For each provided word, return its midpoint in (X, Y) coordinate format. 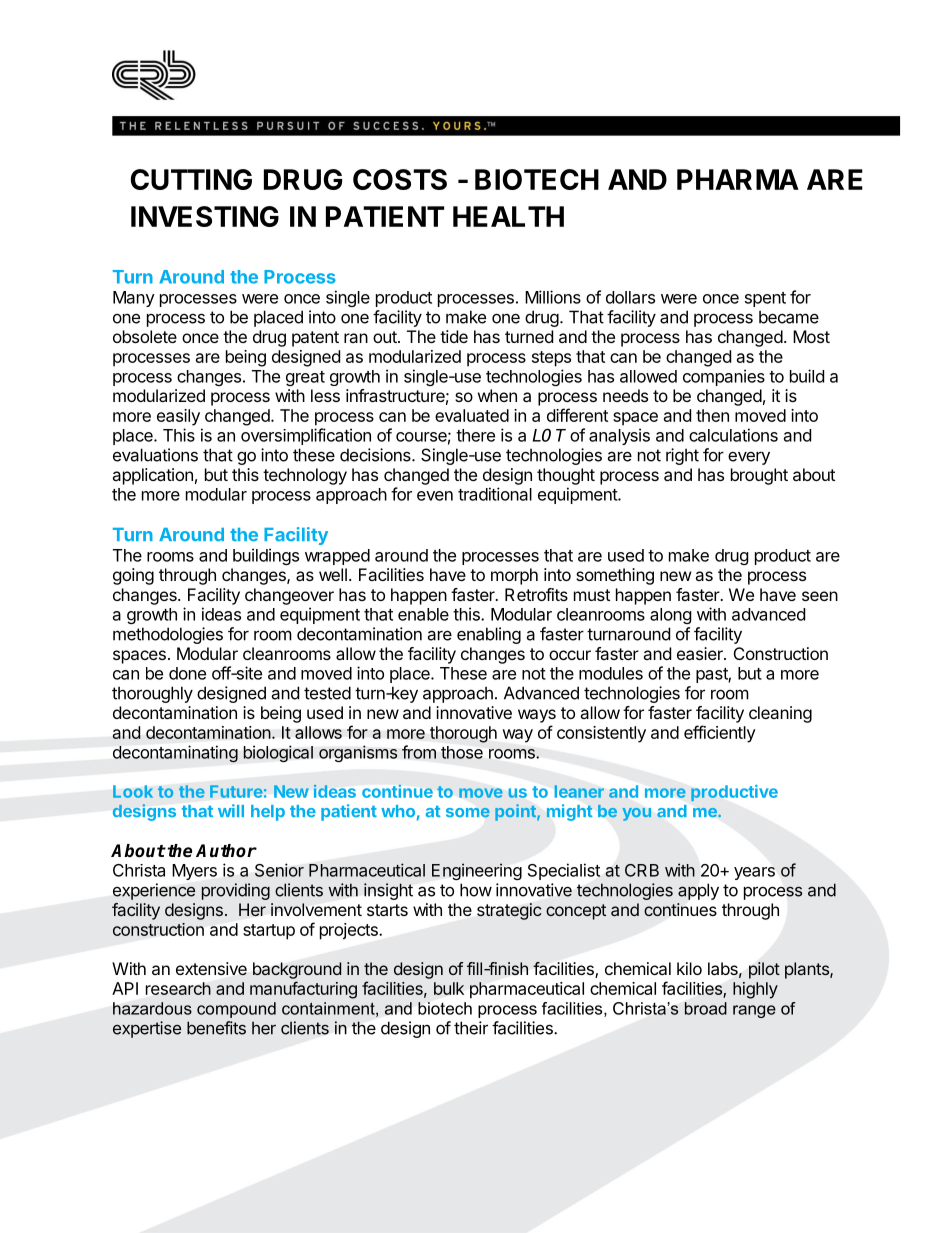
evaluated (472, 415)
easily (178, 417)
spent (765, 299)
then (712, 415)
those (462, 752)
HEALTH (508, 216)
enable (423, 614)
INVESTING (205, 216)
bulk (449, 988)
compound (236, 1010)
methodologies (168, 635)
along (671, 616)
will (231, 810)
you (637, 814)
